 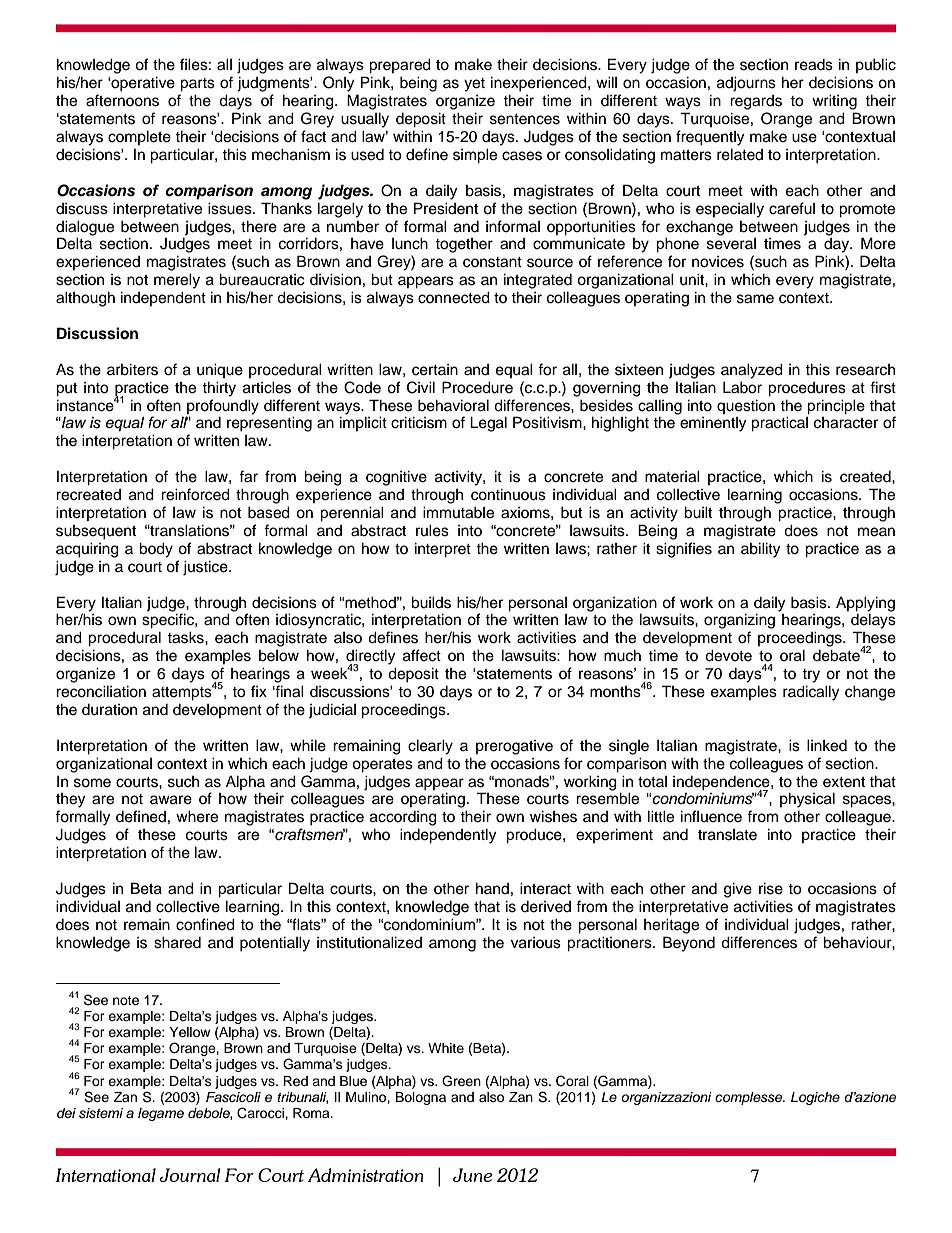 I want to click on Journal, so click(x=190, y=1175).
